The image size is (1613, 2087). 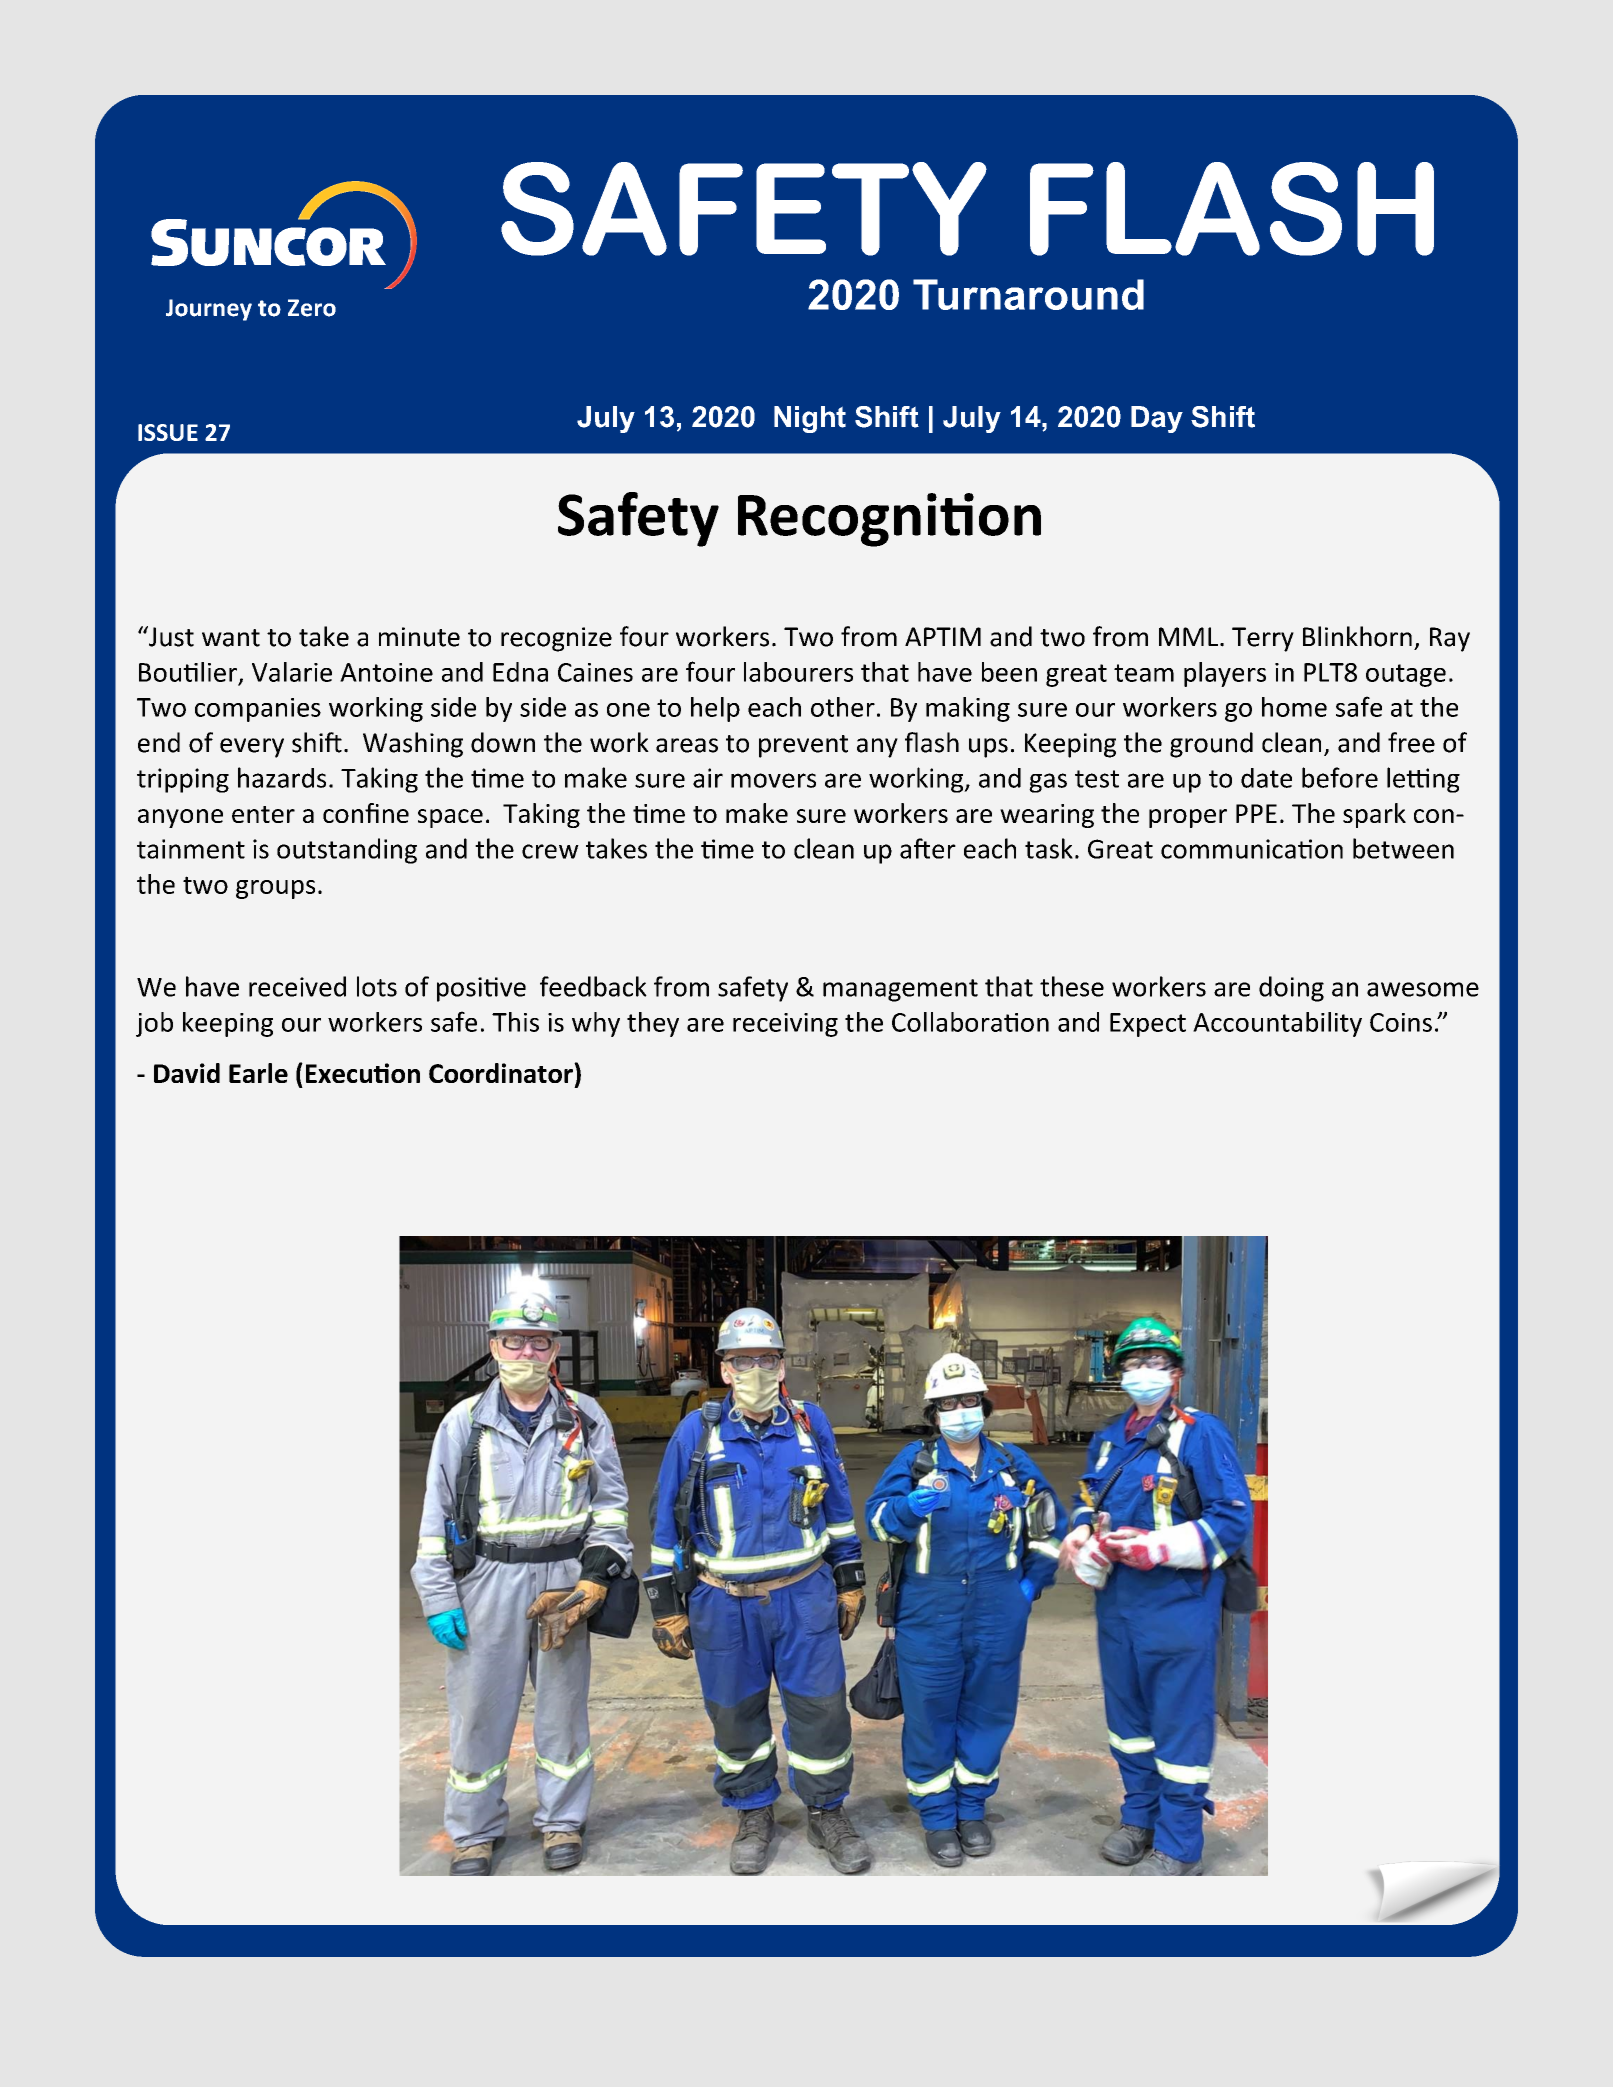 I want to click on Accountability, so click(x=1277, y=1024).
